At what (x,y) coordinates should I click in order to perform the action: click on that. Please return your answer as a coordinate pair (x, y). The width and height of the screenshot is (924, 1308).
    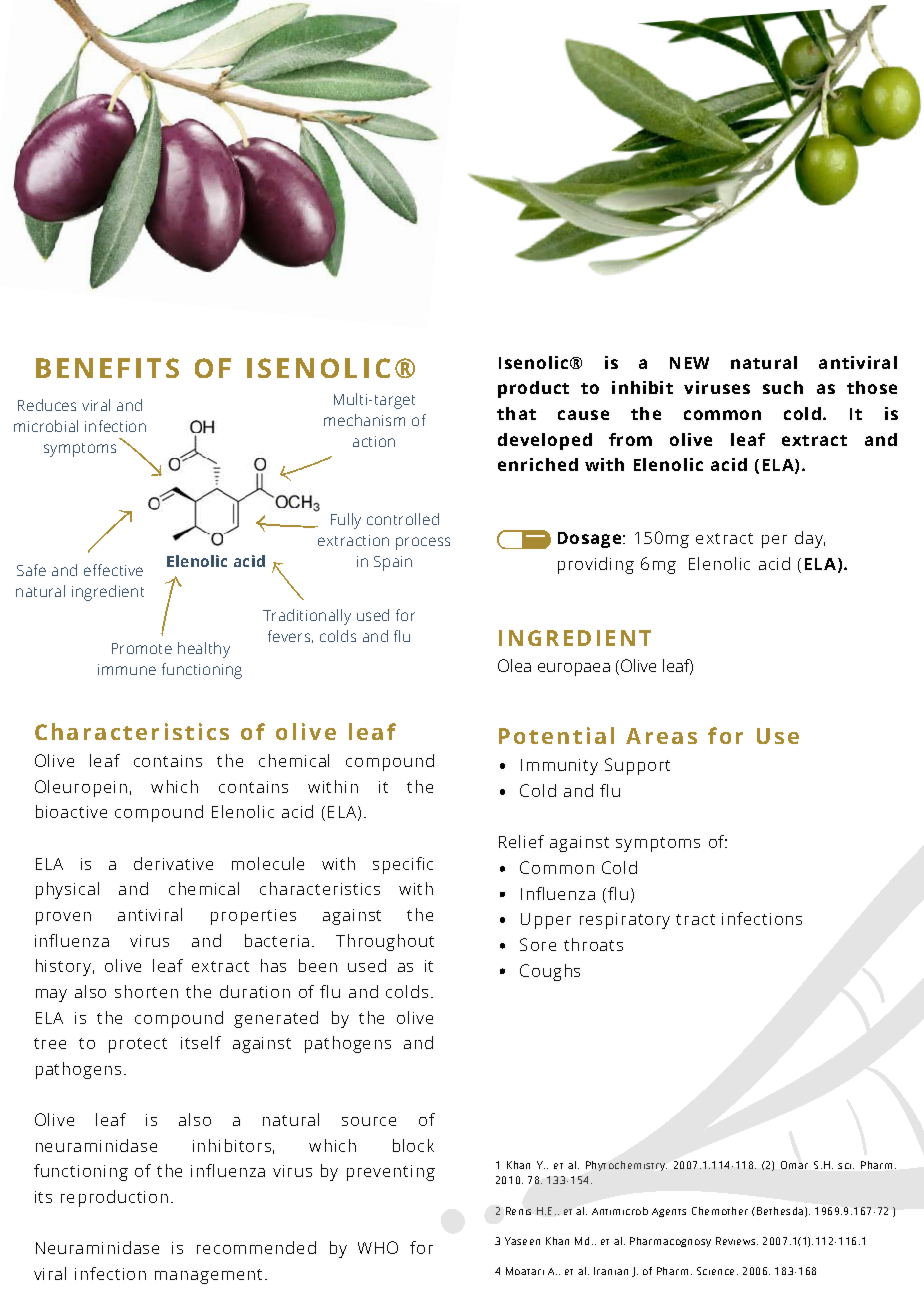
    Looking at the image, I should click on (516, 413).
